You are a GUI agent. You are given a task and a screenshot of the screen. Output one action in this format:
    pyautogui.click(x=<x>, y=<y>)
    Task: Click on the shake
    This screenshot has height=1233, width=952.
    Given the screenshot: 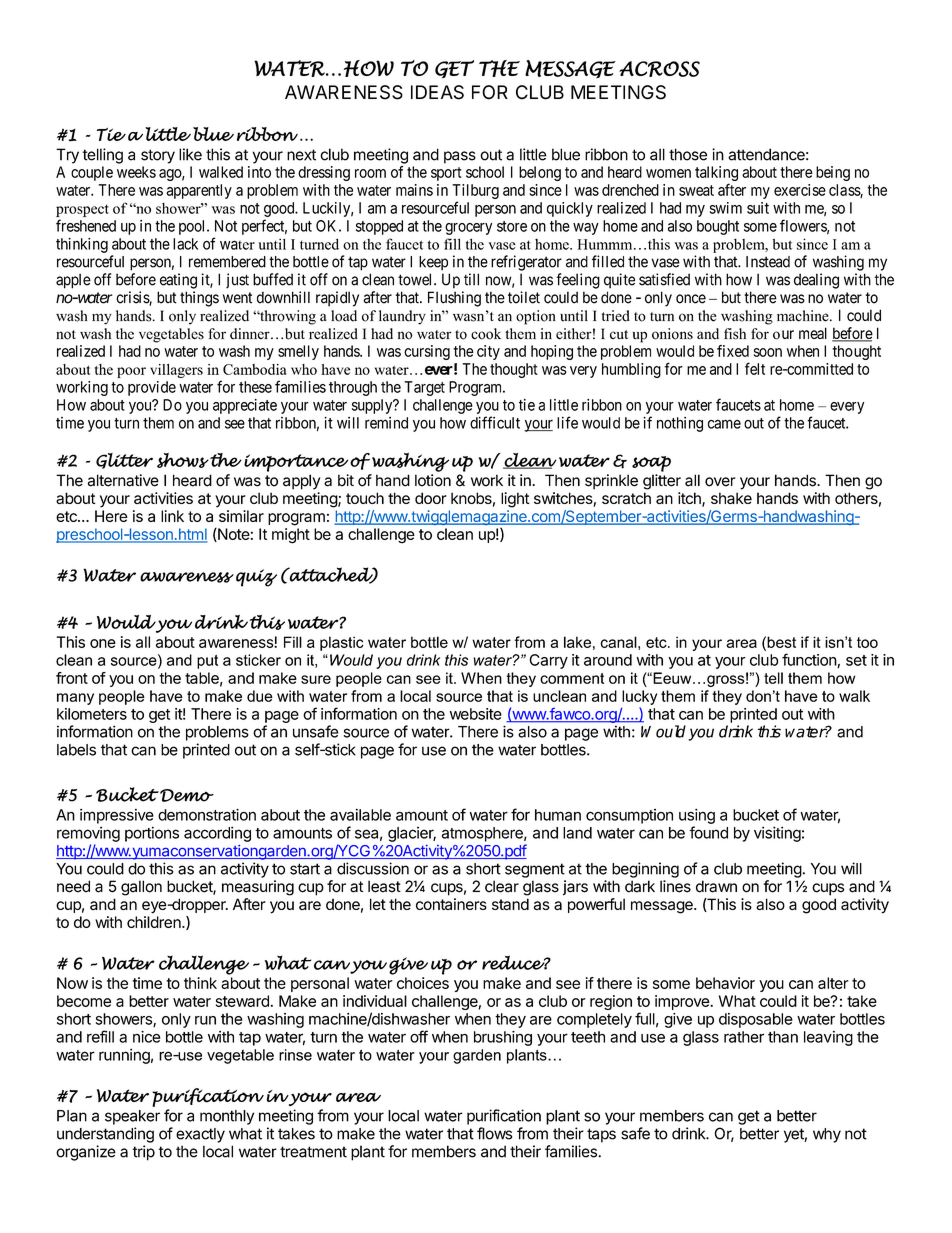 What is the action you would take?
    pyautogui.click(x=731, y=498)
